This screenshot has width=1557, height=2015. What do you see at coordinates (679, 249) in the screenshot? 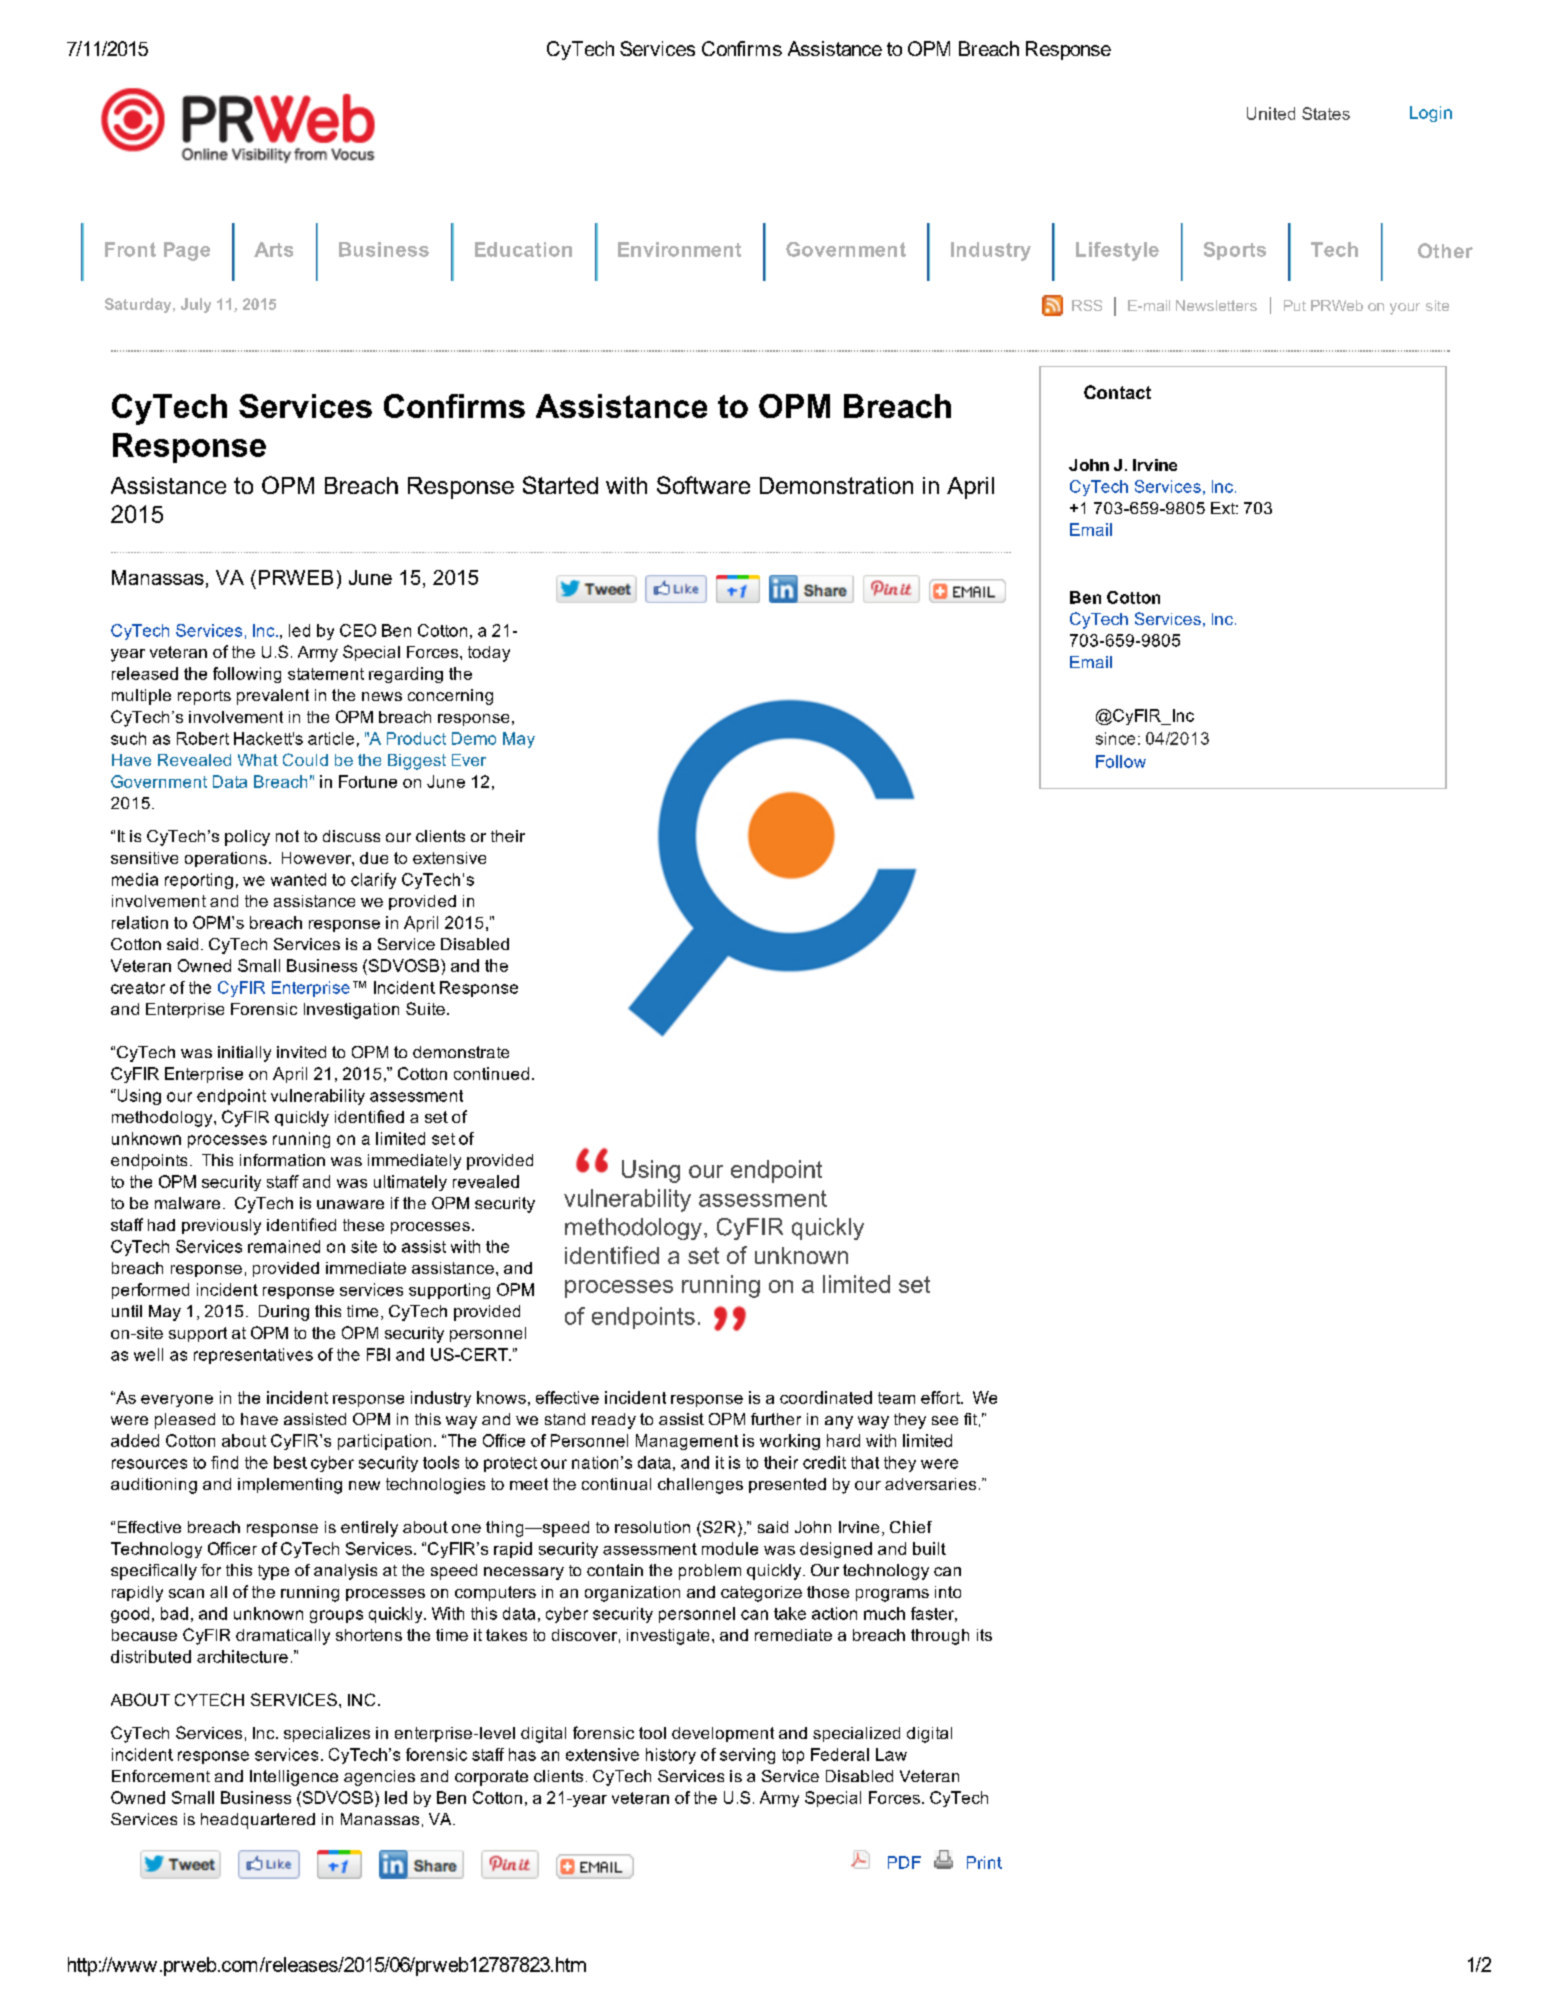
I see `Environment` at bounding box center [679, 249].
